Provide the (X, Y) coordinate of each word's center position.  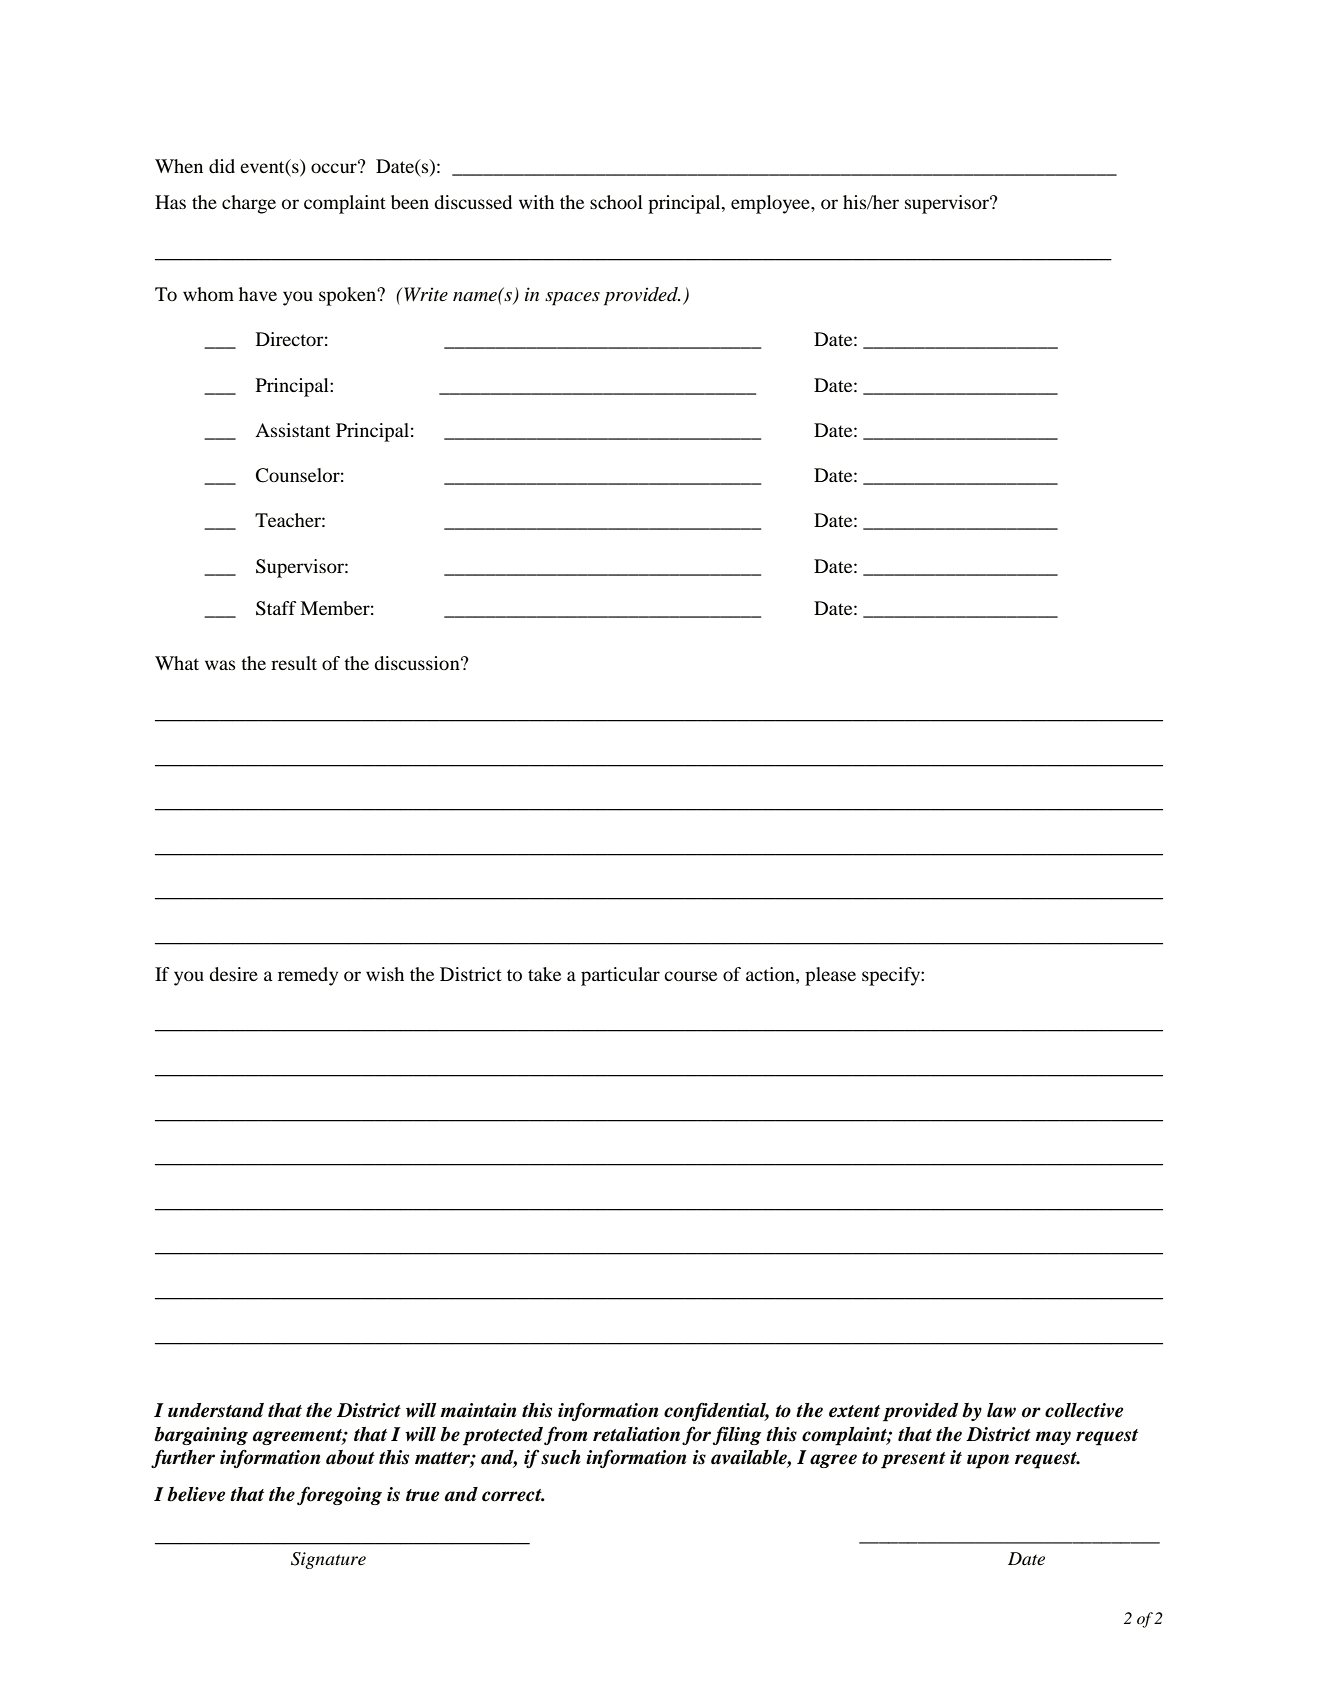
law (1001, 1410)
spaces (572, 299)
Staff (276, 608)
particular (620, 976)
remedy (308, 976)
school (616, 202)
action (771, 974)
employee (771, 204)
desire (233, 974)
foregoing (339, 1495)
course (690, 976)
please (830, 976)
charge (249, 204)
